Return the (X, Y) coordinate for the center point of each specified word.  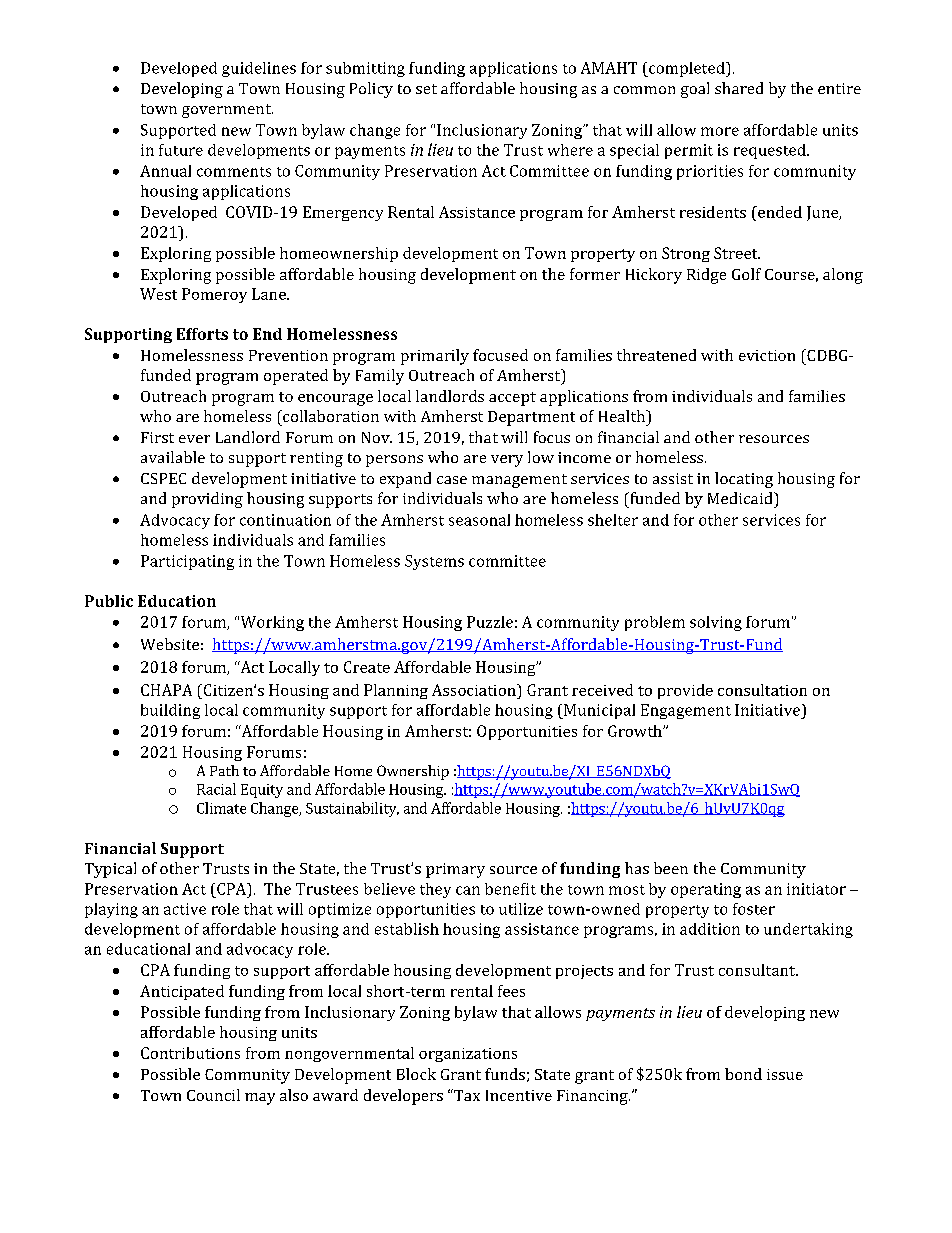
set (426, 89)
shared (739, 88)
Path (224, 770)
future (181, 150)
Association (475, 690)
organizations (468, 1055)
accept (512, 399)
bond (743, 1074)
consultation (762, 690)
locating (744, 480)
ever (194, 439)
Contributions (190, 1053)
